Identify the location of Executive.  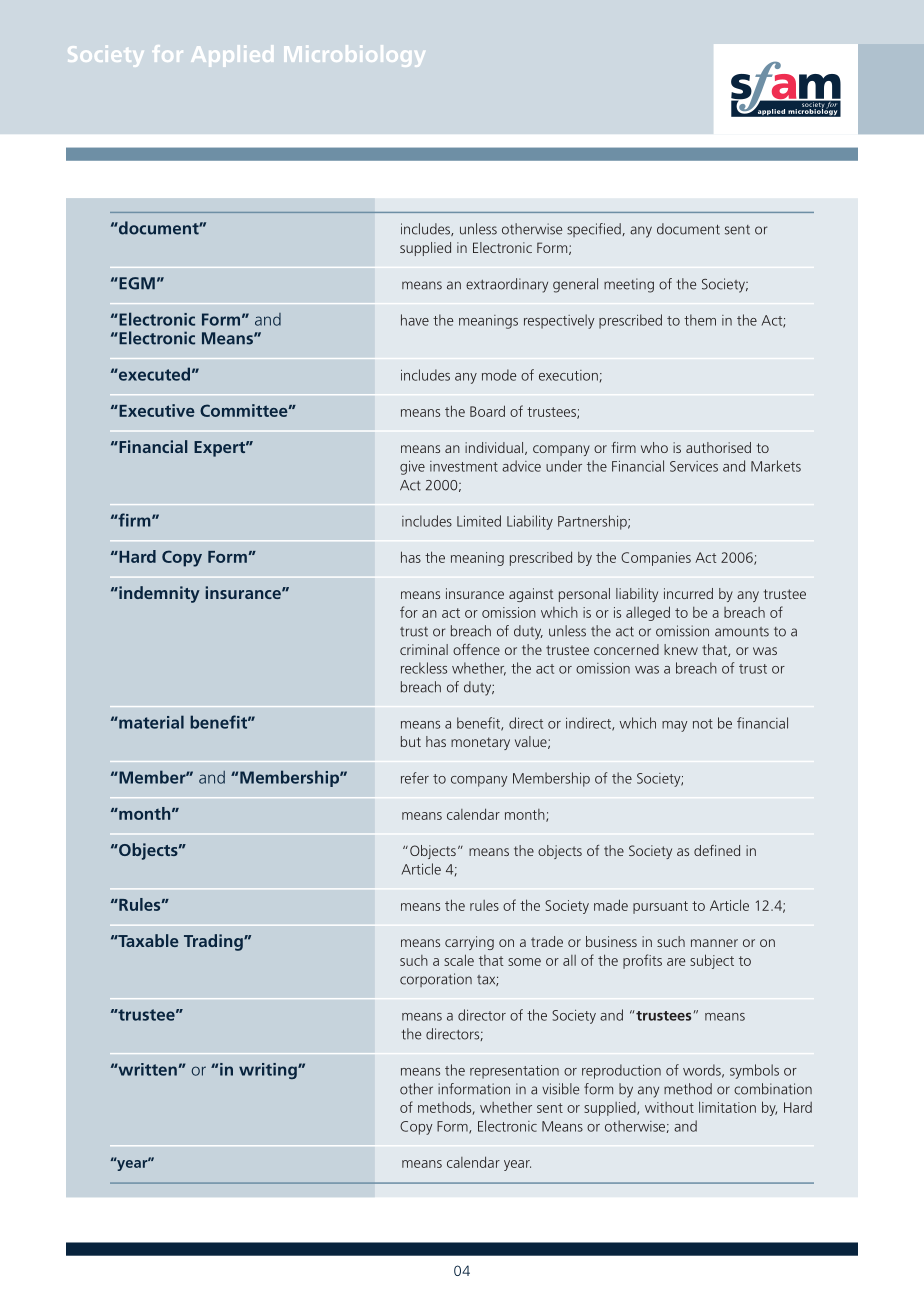
(156, 410).
